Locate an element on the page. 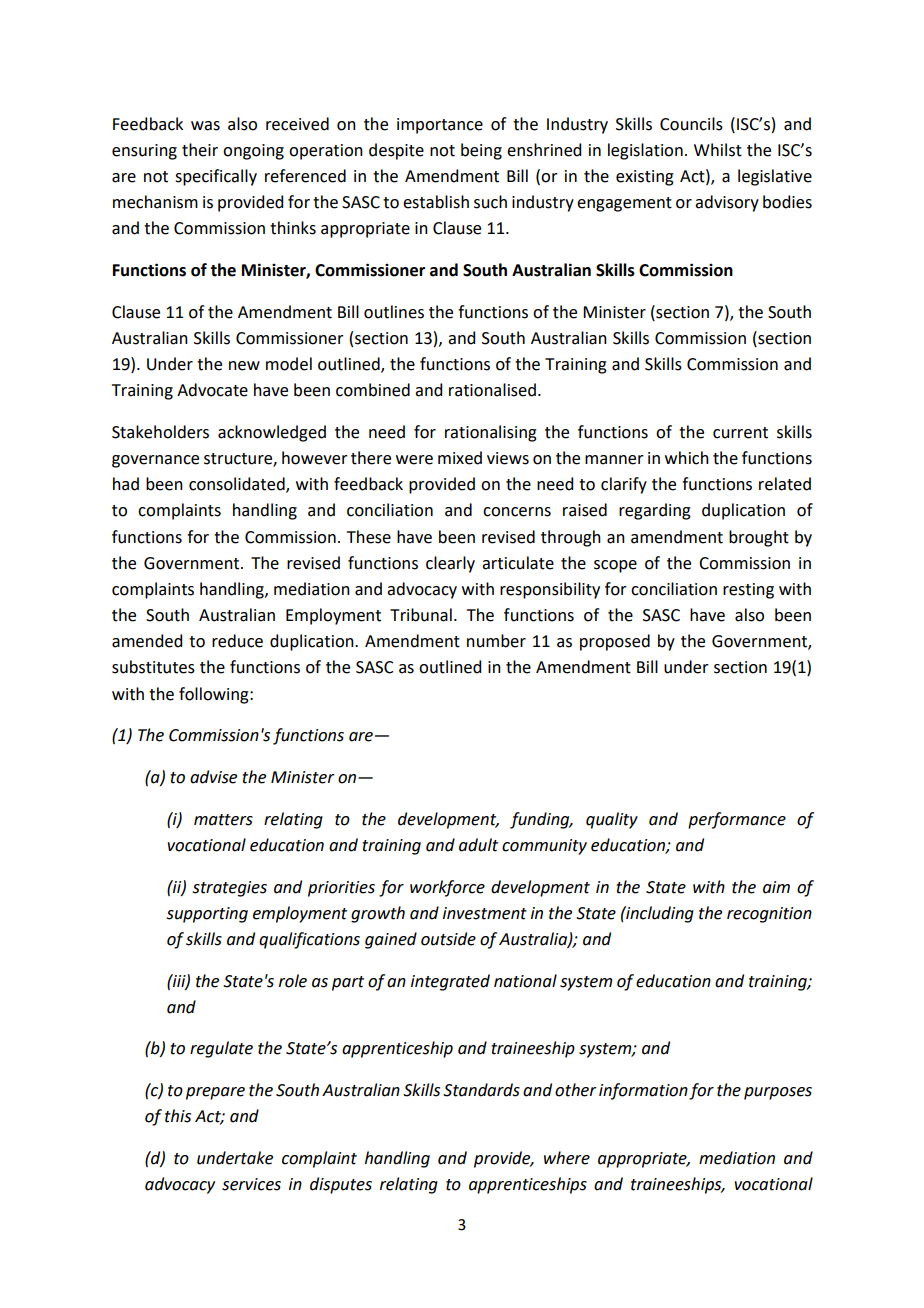 The width and height of the document is (924, 1308). being is located at coordinates (481, 151).
